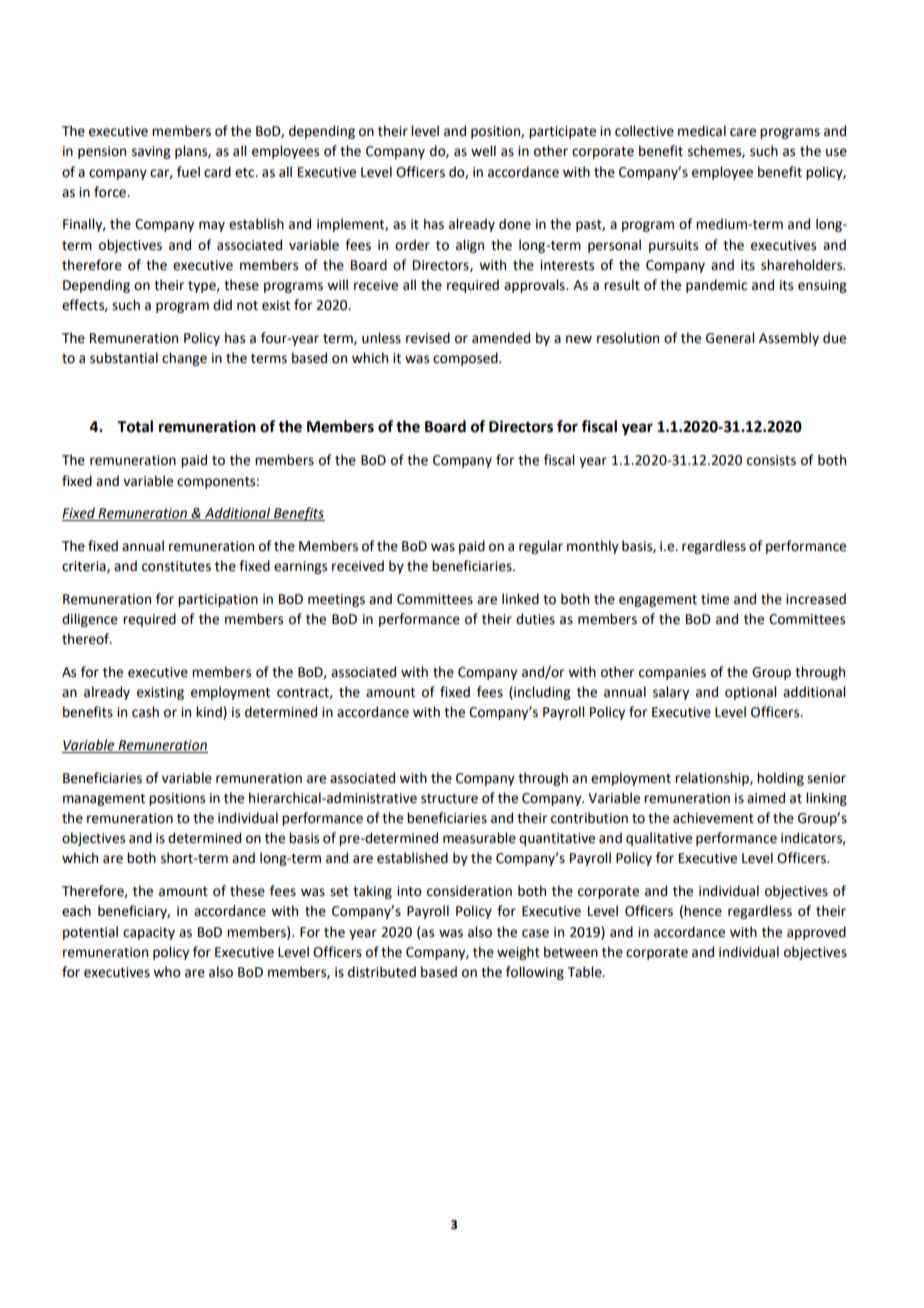  Describe the element at coordinates (541, 547) in the screenshot. I see `regular` at that location.
